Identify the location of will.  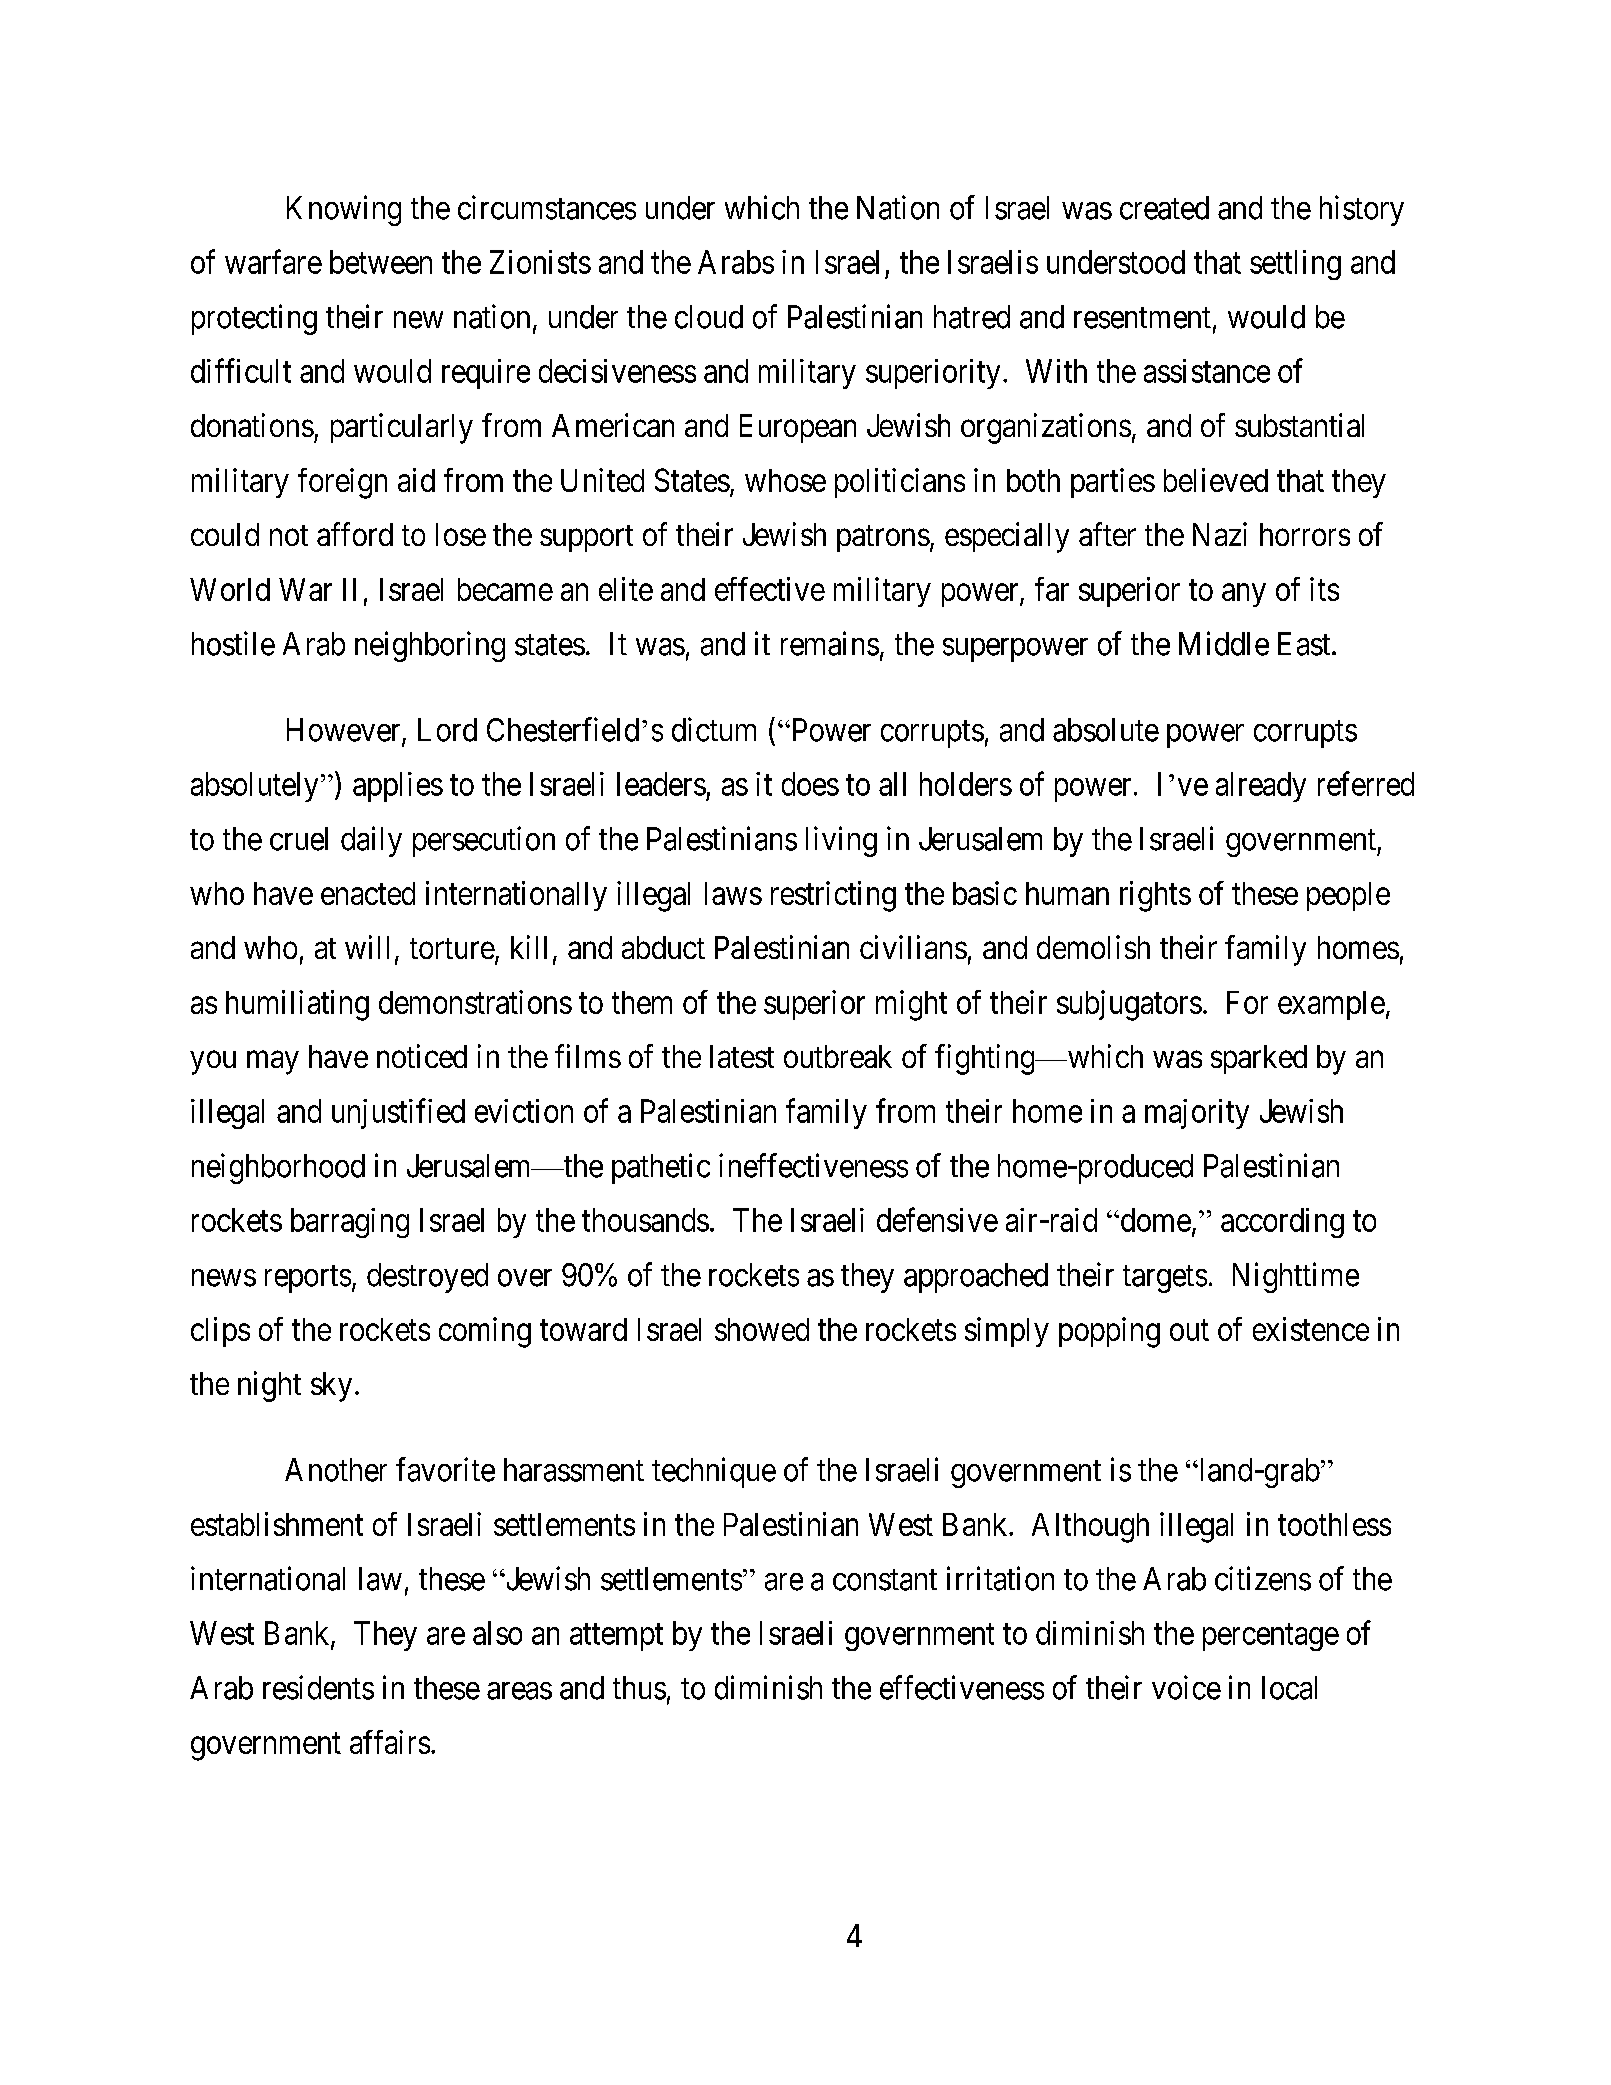
(367, 947).
